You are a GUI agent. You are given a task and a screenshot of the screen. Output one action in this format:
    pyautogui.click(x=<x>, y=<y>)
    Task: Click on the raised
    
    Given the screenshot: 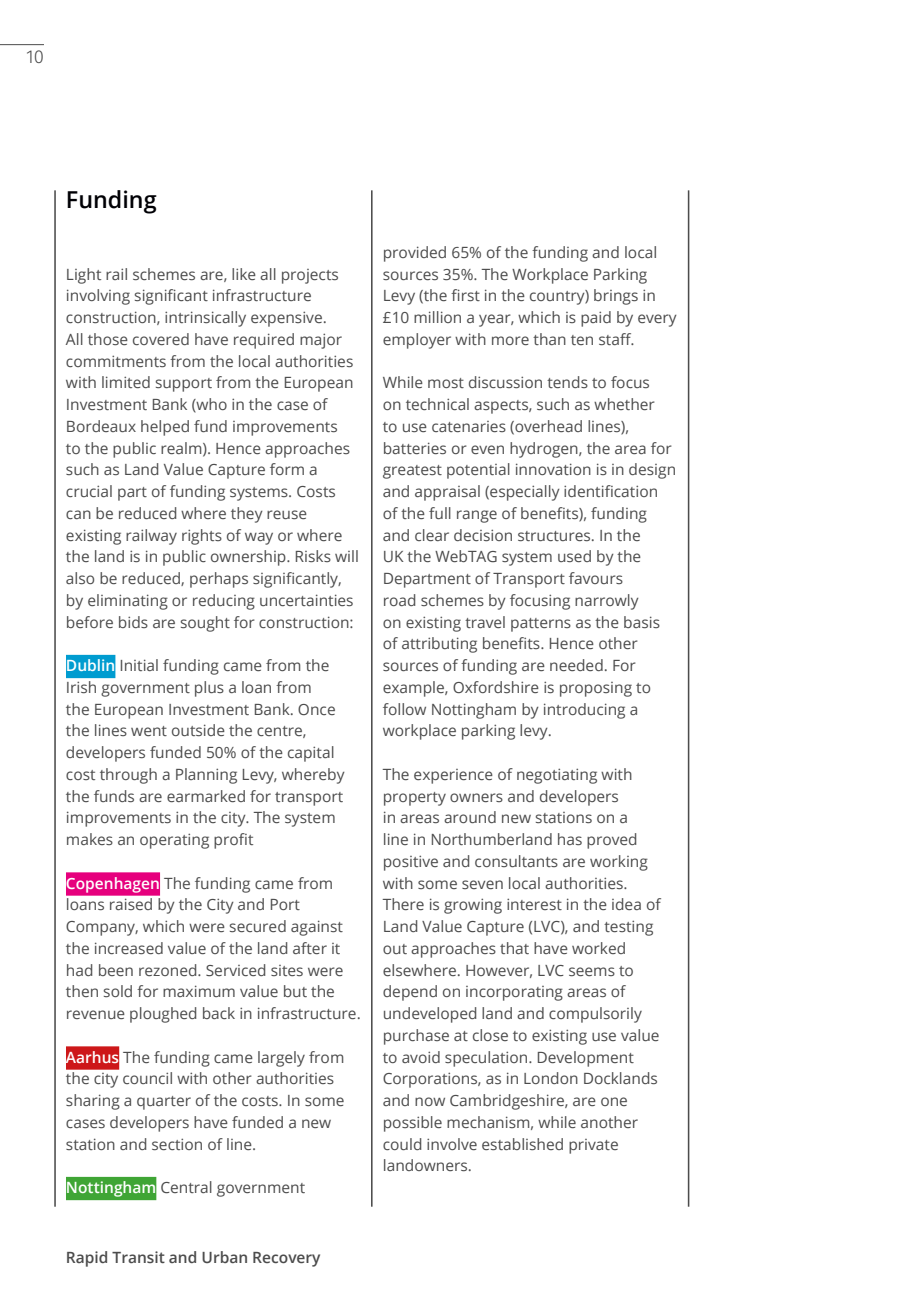 What is the action you would take?
    pyautogui.click(x=131, y=904)
